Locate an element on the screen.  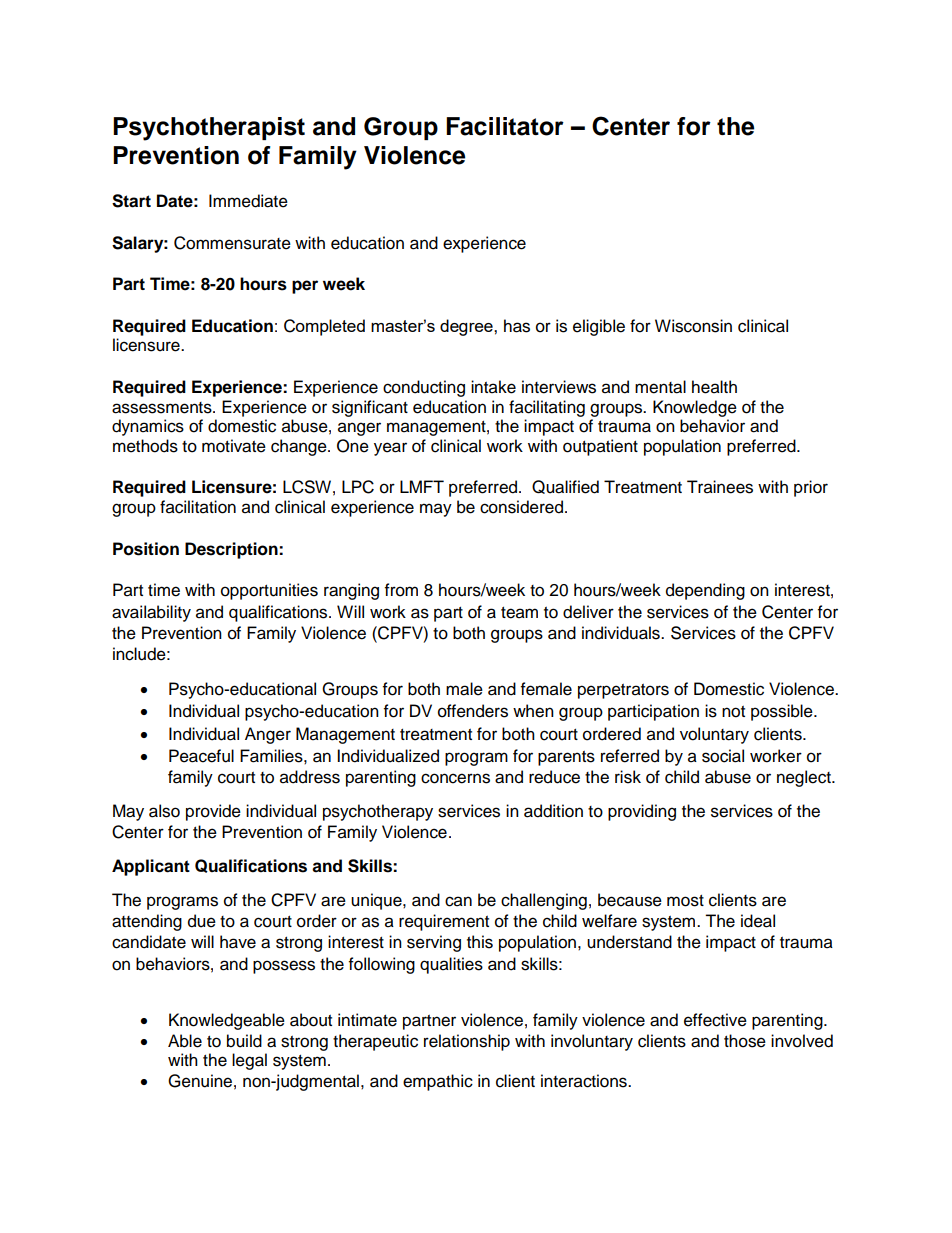
depending is located at coordinates (705, 591).
